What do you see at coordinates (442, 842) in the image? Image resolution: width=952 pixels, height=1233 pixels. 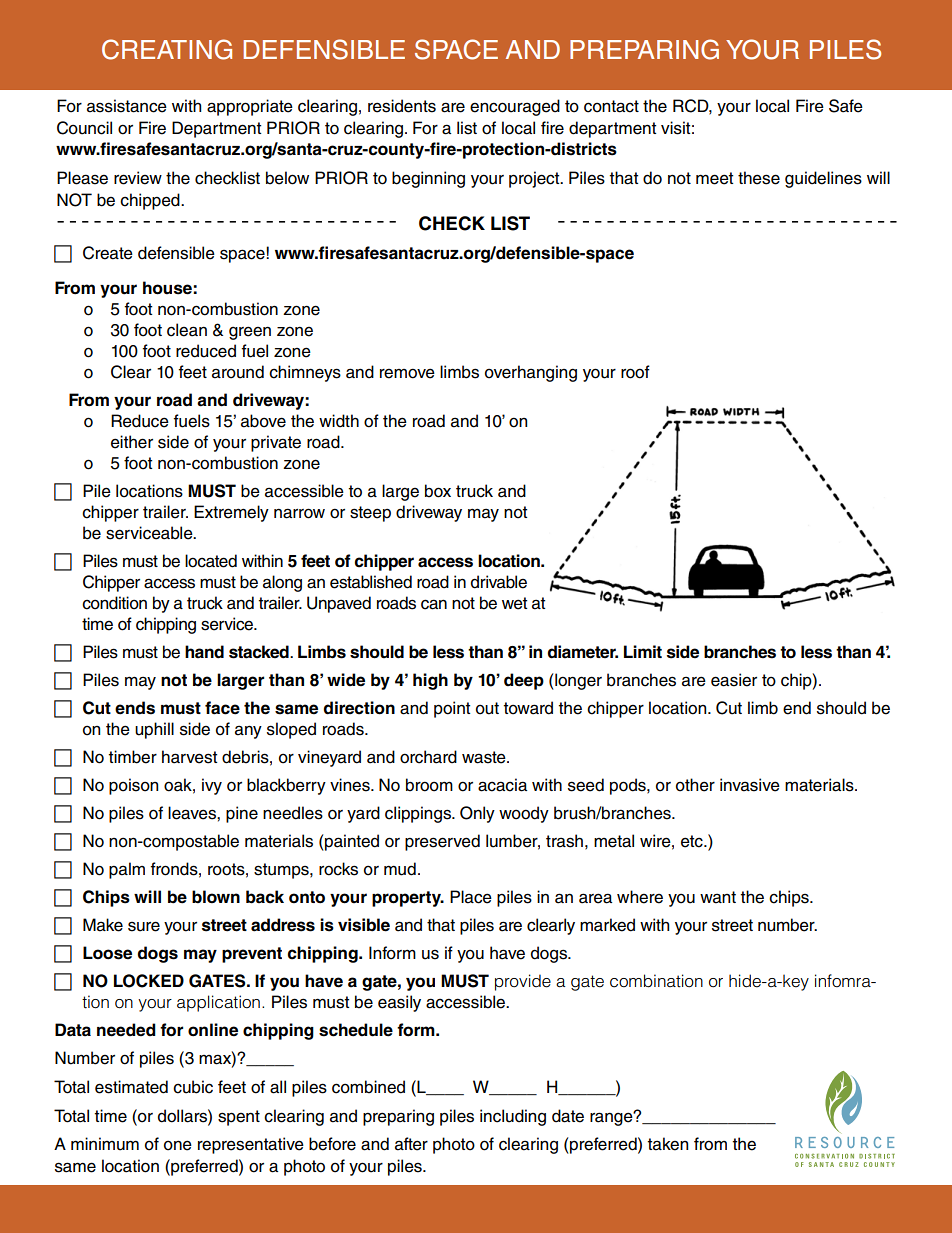 I see `preserved` at bounding box center [442, 842].
